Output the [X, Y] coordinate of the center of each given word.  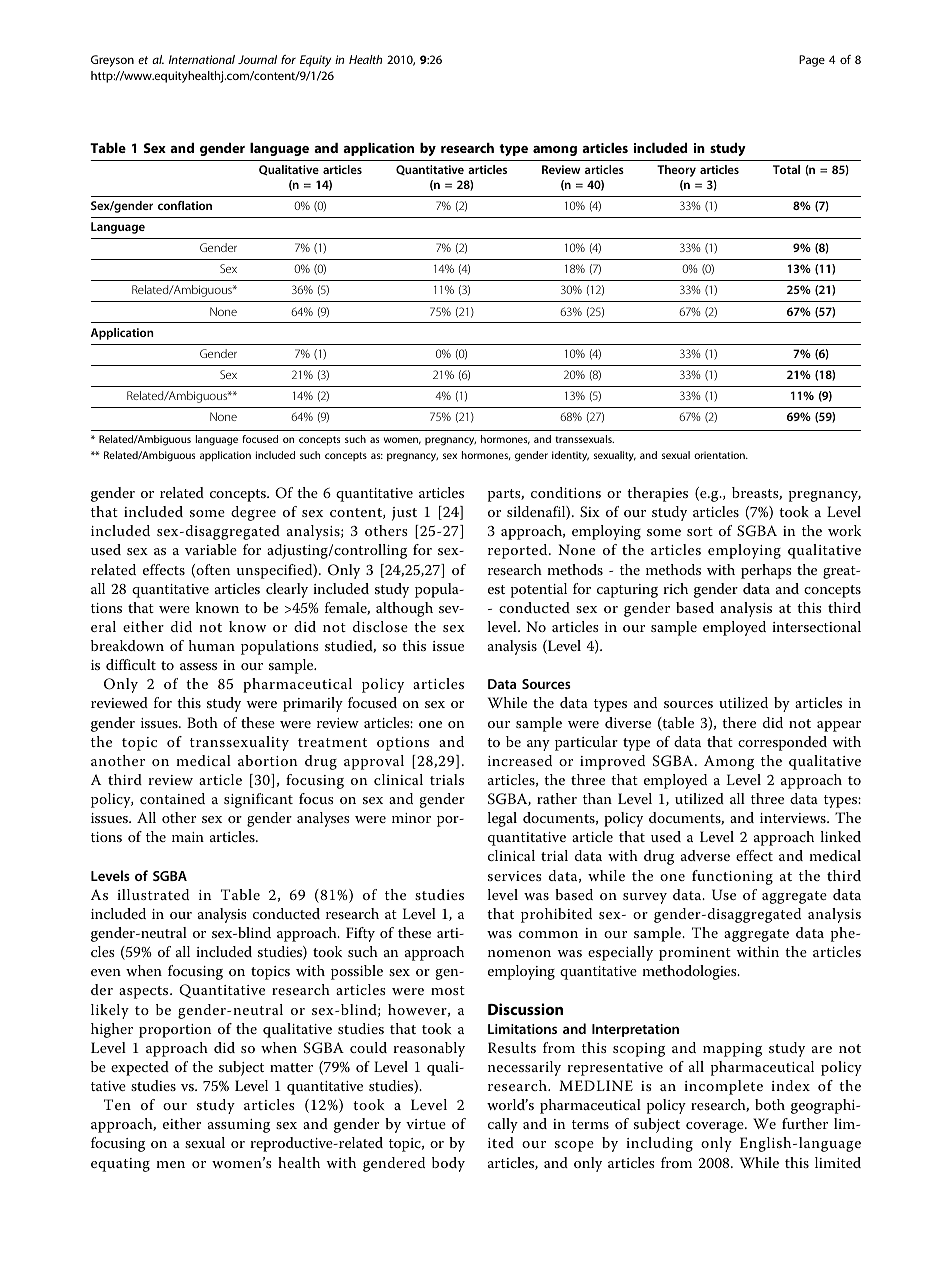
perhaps [766, 571]
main [188, 837]
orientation [720, 455]
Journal [257, 59]
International [202, 59]
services [515, 876]
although [404, 609]
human [212, 645]
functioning [732, 877]
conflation [185, 205]
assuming [239, 1126]
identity [570, 456]
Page [812, 61]
